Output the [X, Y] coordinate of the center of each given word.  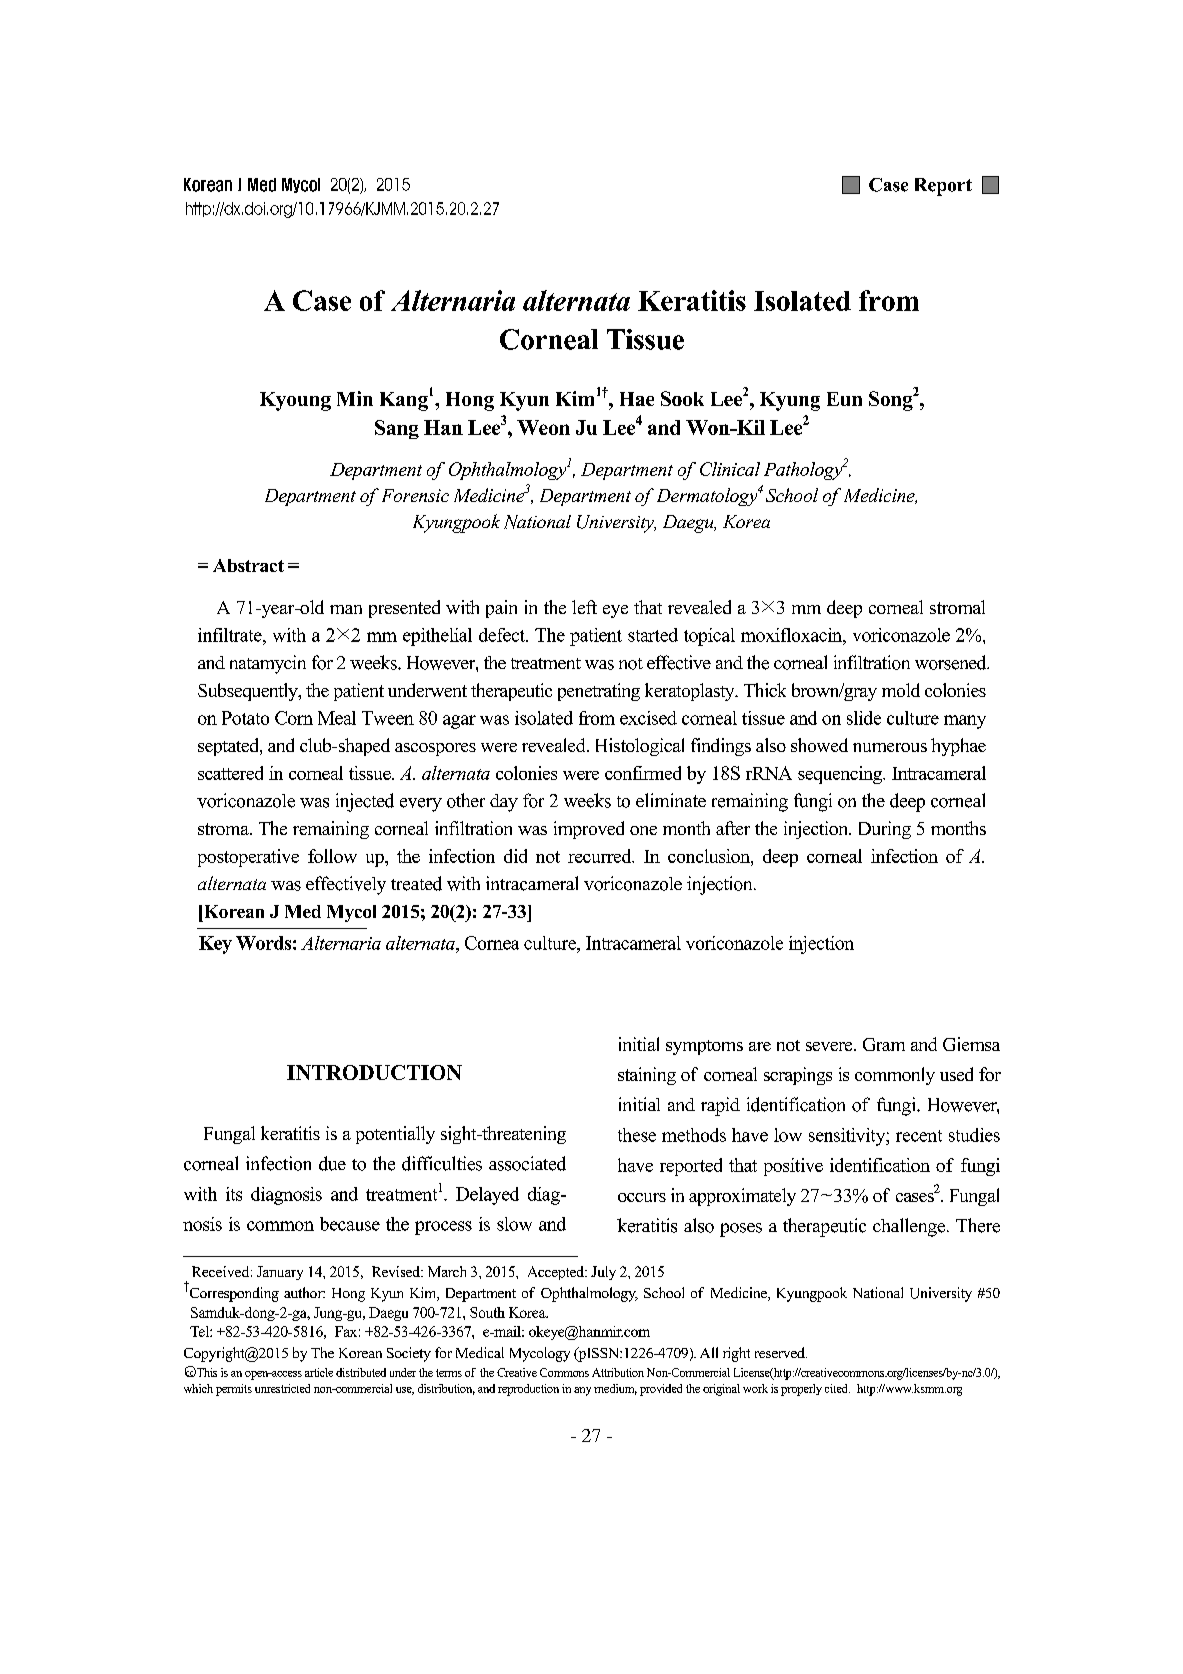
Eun [844, 399]
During [885, 830]
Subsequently [249, 692]
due [332, 1163]
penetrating [599, 692]
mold [901, 690]
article [319, 1372]
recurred [601, 856]
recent [919, 1136]
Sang [397, 429]
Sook [682, 398]
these [637, 1135]
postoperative [248, 858]
